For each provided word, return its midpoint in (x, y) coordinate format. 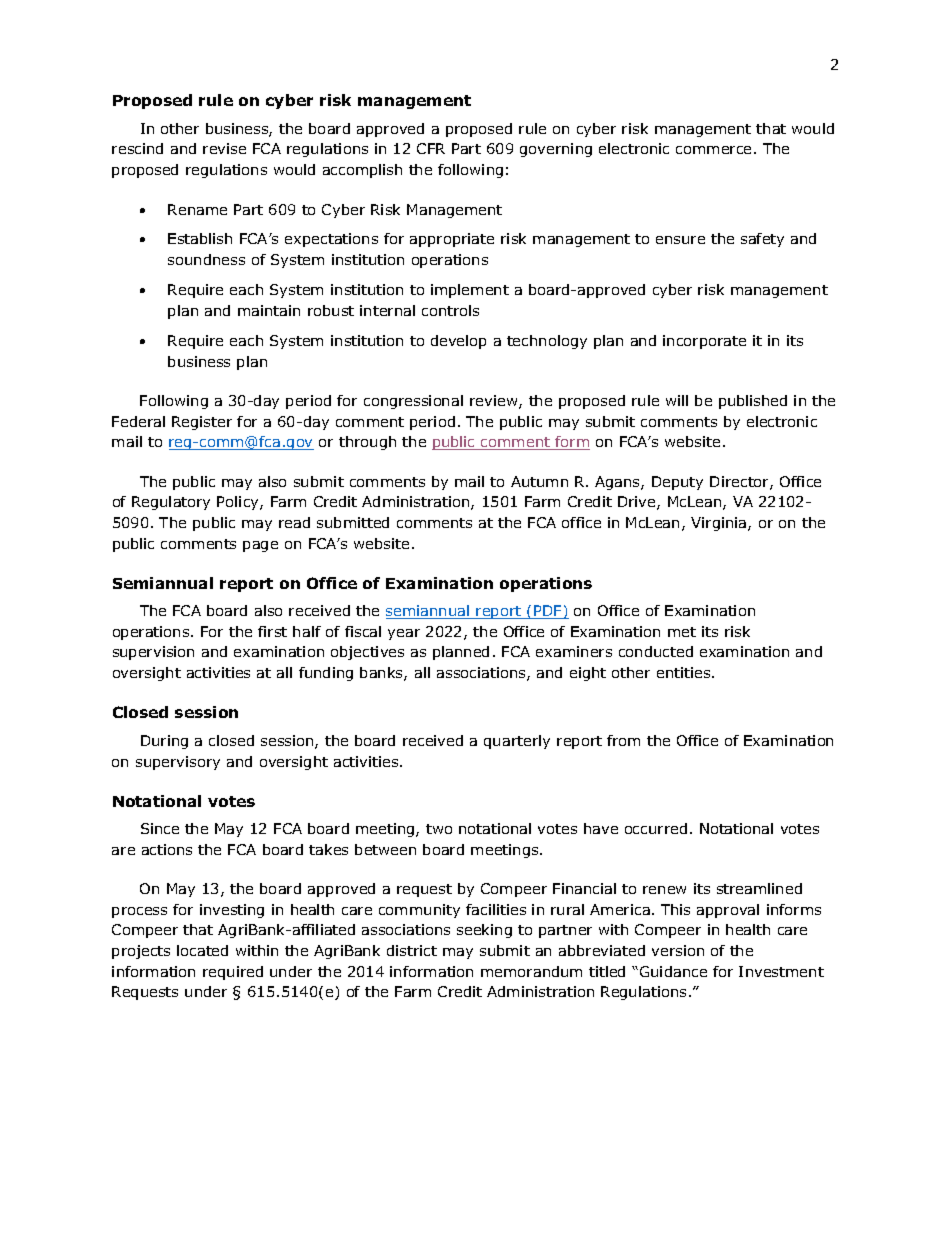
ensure (680, 240)
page (260, 546)
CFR (431, 148)
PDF (548, 612)
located (202, 950)
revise (224, 148)
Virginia (720, 524)
